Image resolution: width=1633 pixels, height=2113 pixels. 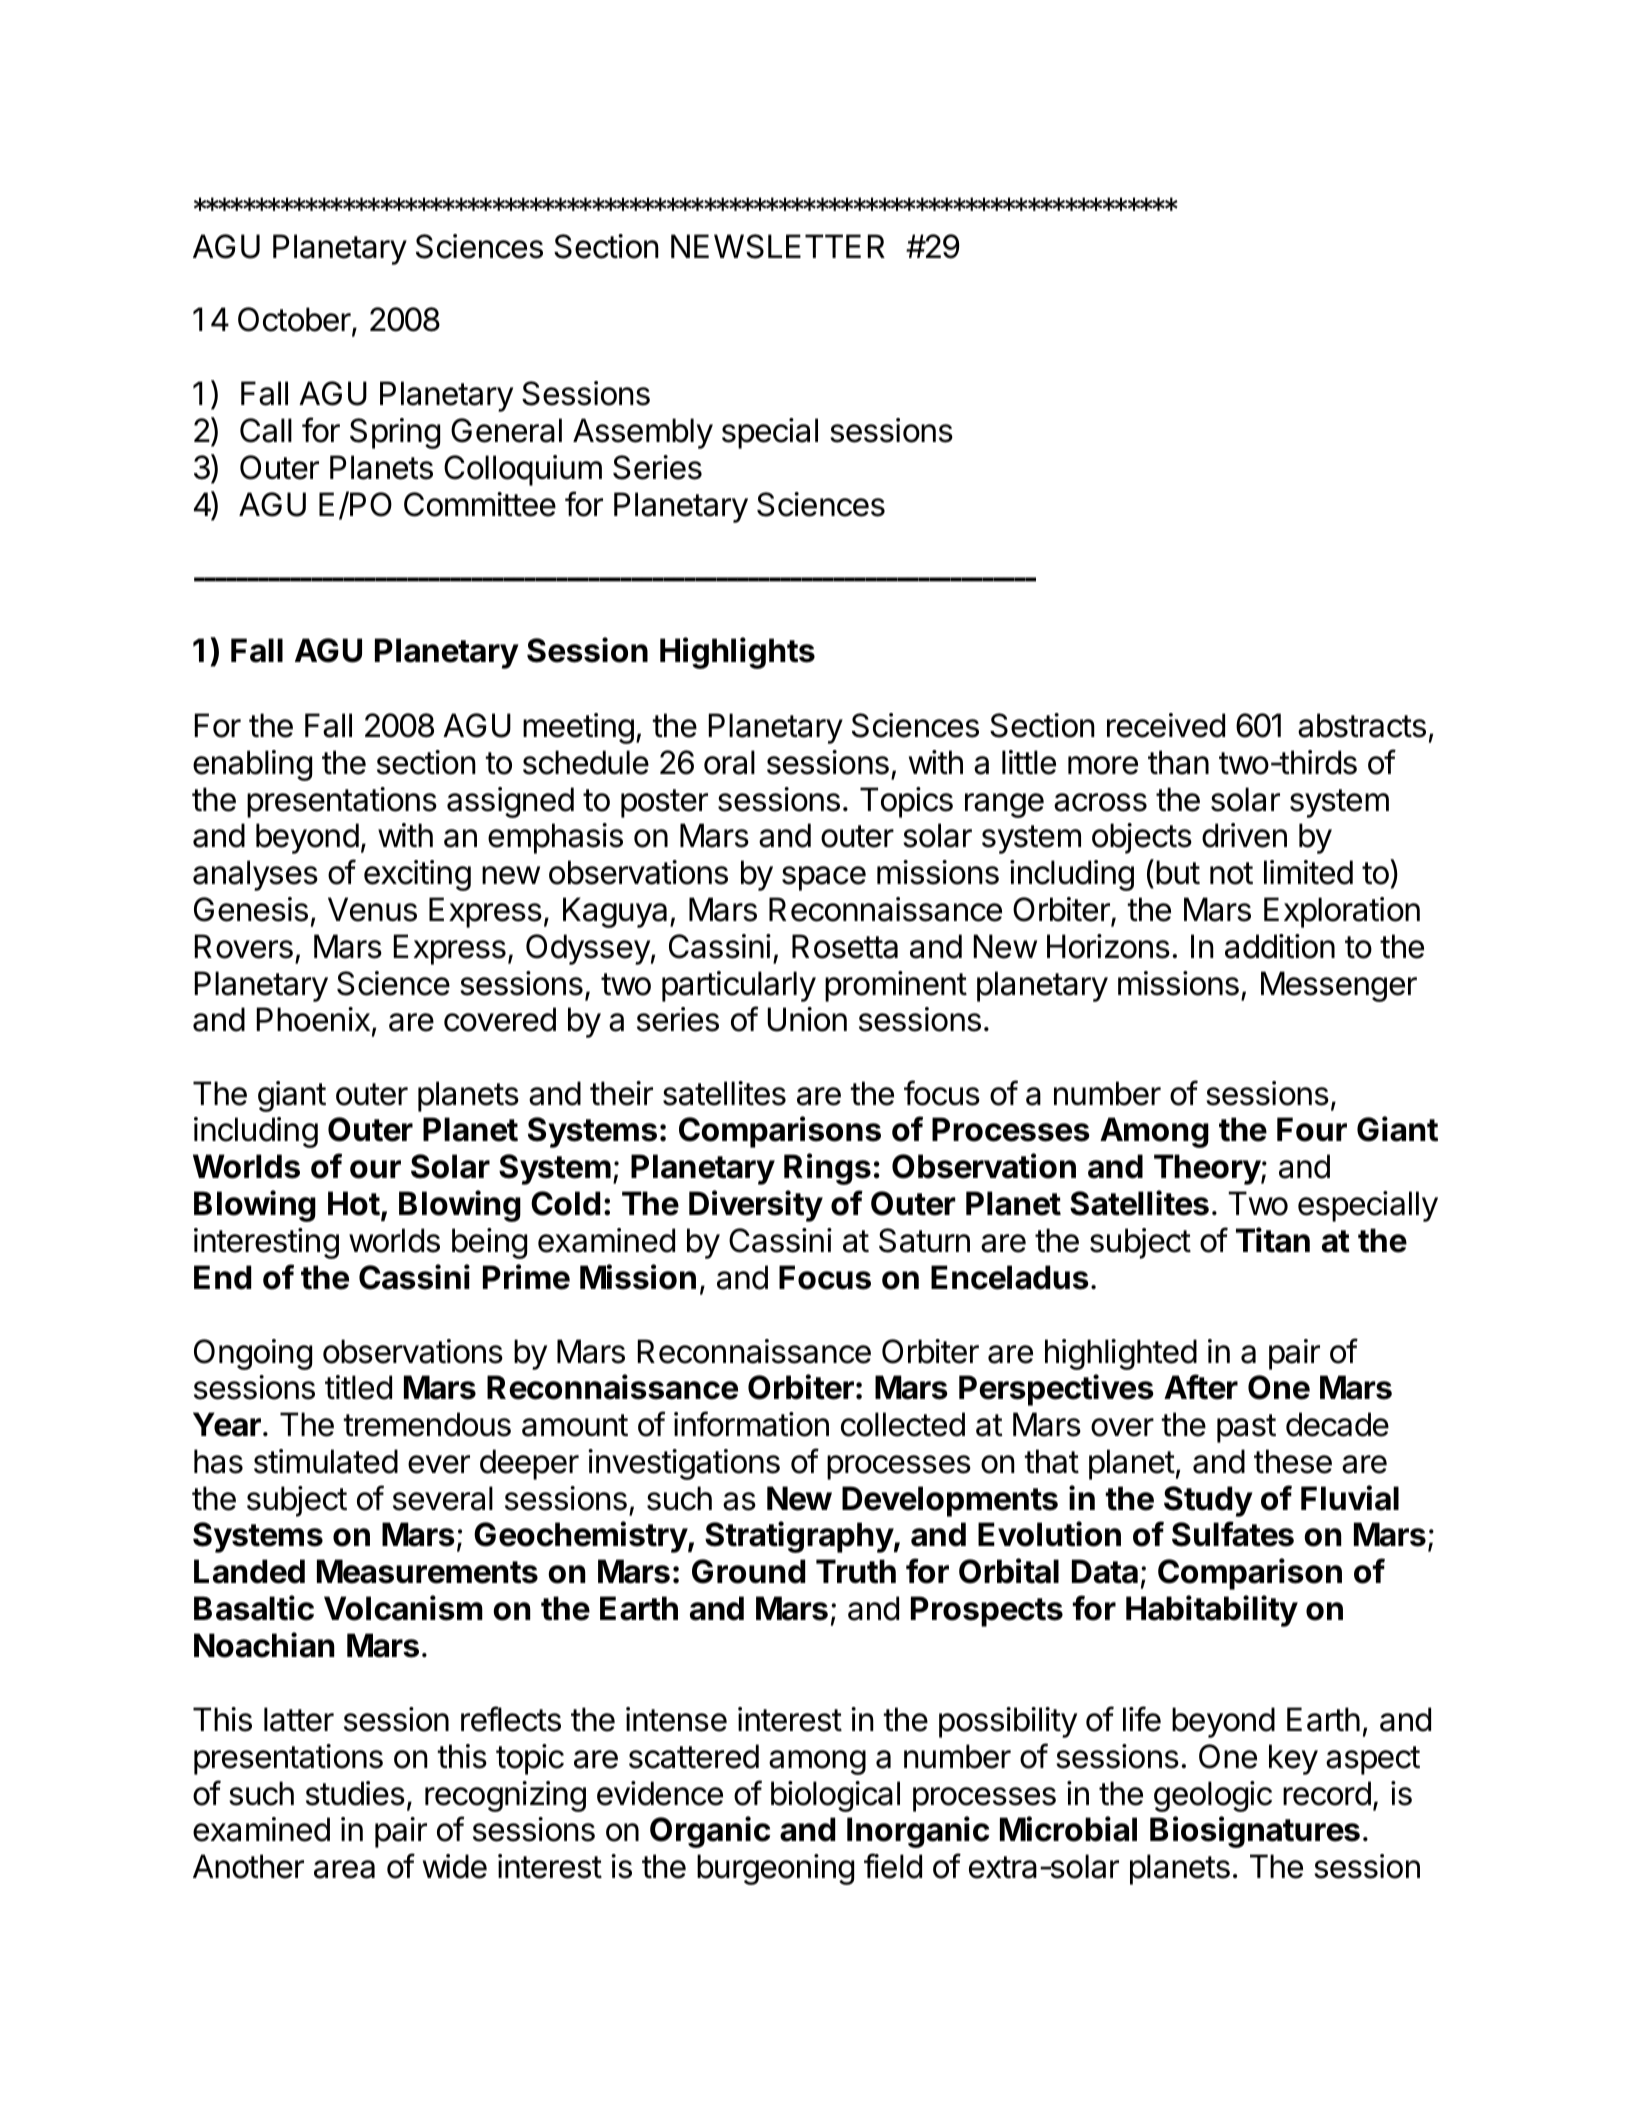 I want to click on NEWSLETTER, so click(x=778, y=246).
